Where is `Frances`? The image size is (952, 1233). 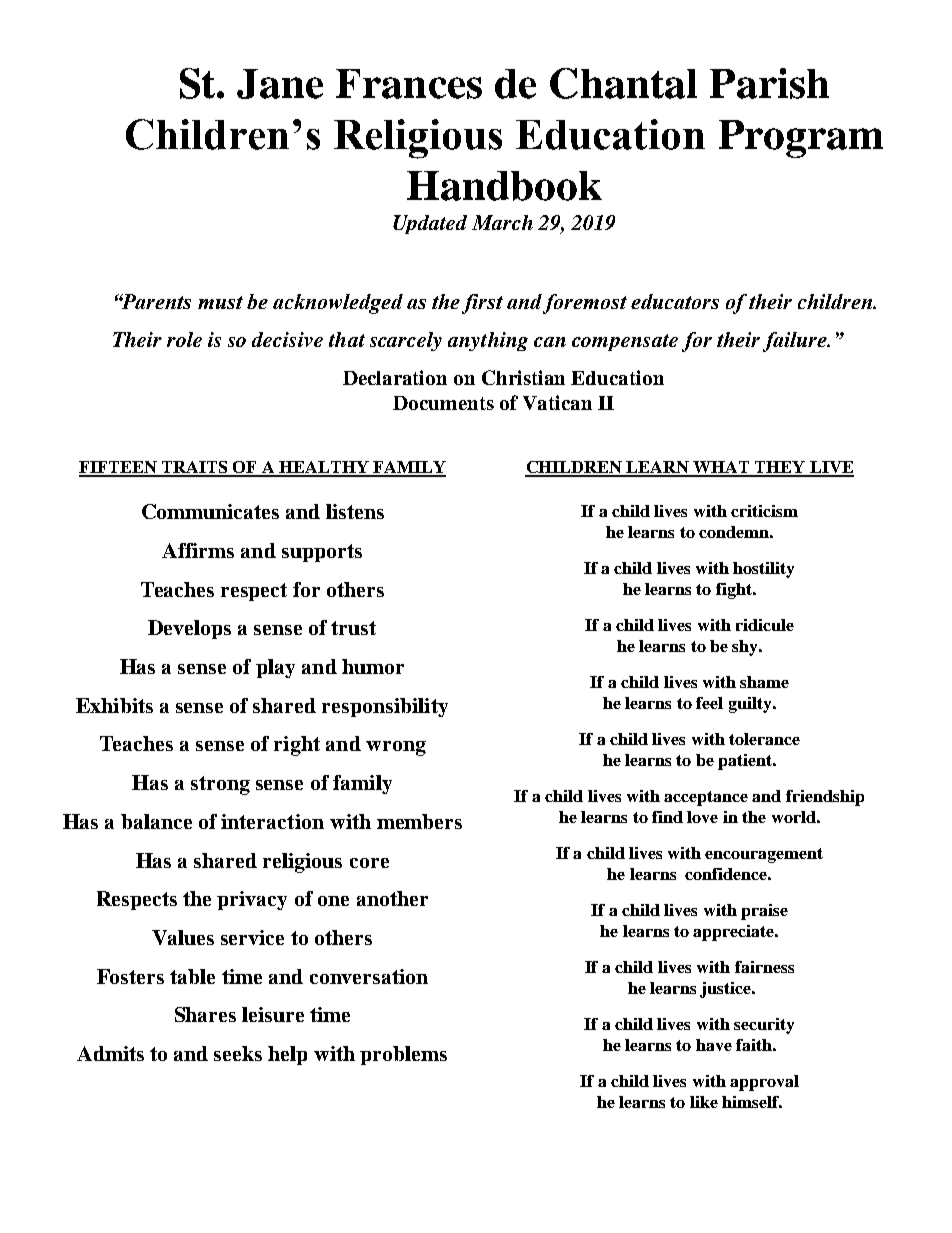
Frances is located at coordinates (409, 84).
